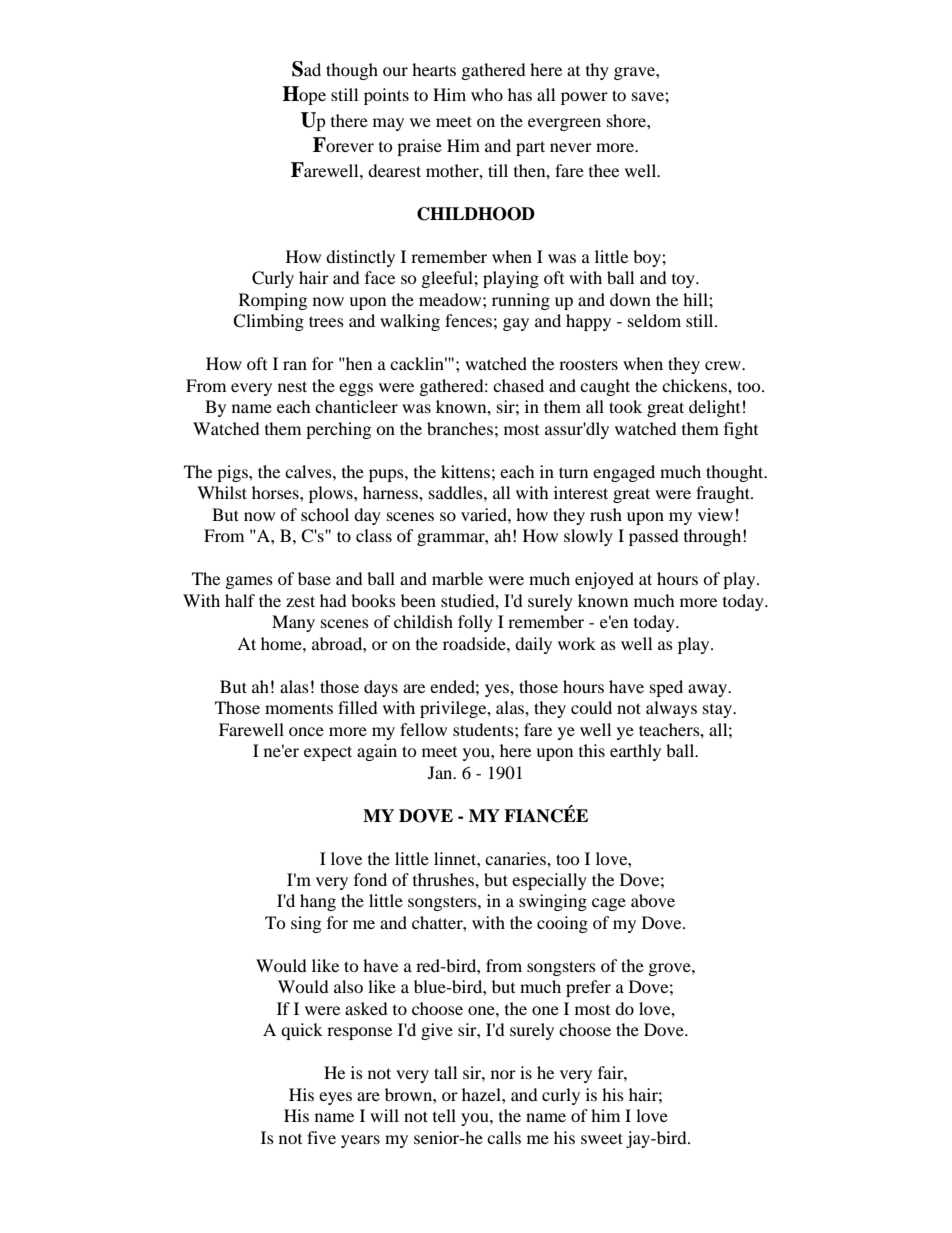 Image resolution: width=952 pixels, height=1233 pixels. I want to click on folly, so click(475, 623).
